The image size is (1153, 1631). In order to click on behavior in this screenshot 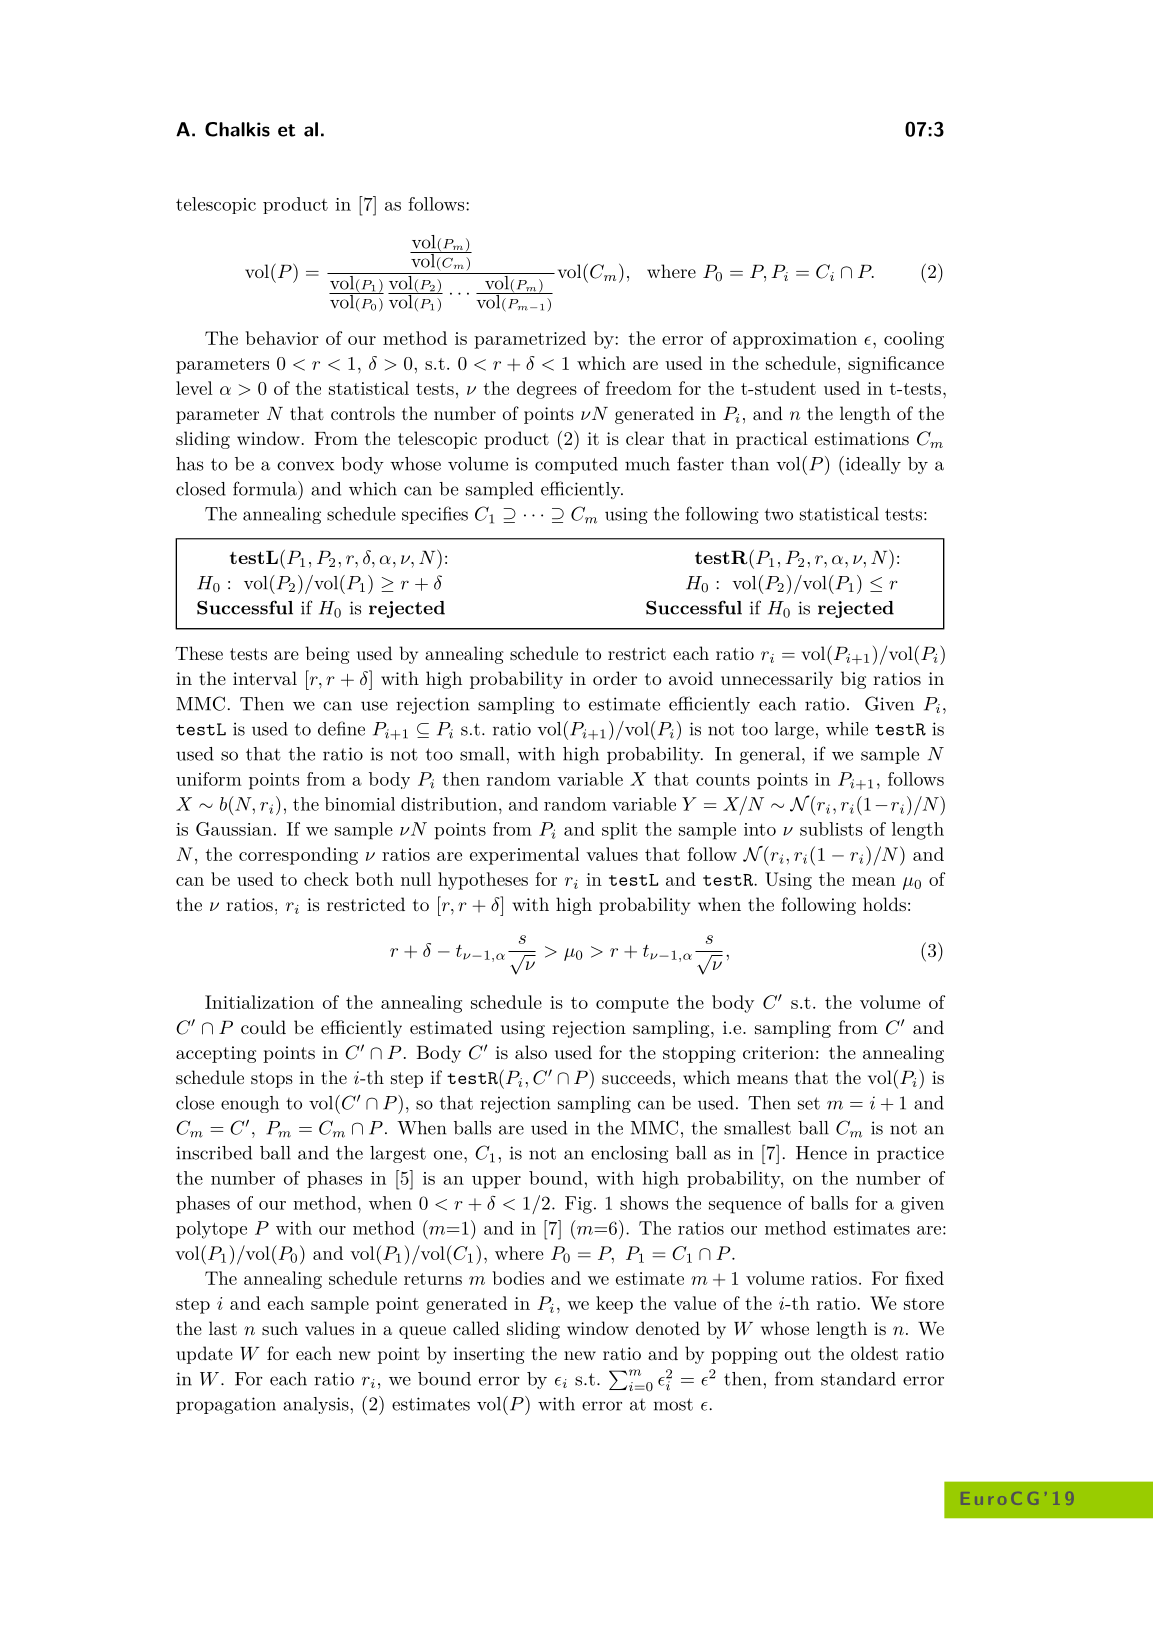, I will do `click(282, 338)`.
